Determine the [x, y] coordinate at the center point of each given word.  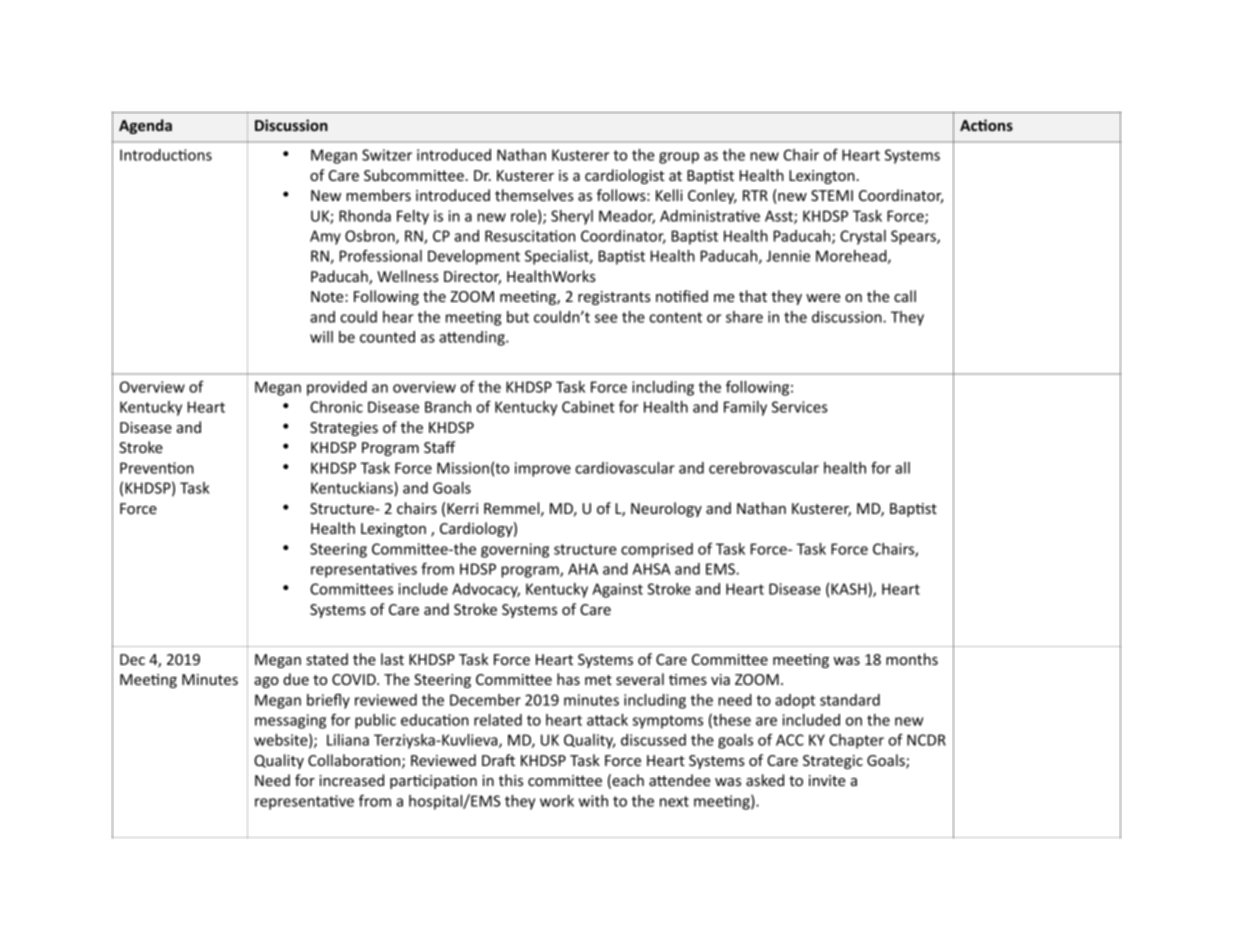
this [511, 780]
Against [617, 590]
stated [327, 659]
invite [827, 780]
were [823, 298]
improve [543, 469]
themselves [534, 195]
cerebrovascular [764, 468]
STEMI [832, 195]
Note [328, 296]
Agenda [145, 126]
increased [351, 780]
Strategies [344, 429]
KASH [849, 589]
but [518, 317]
